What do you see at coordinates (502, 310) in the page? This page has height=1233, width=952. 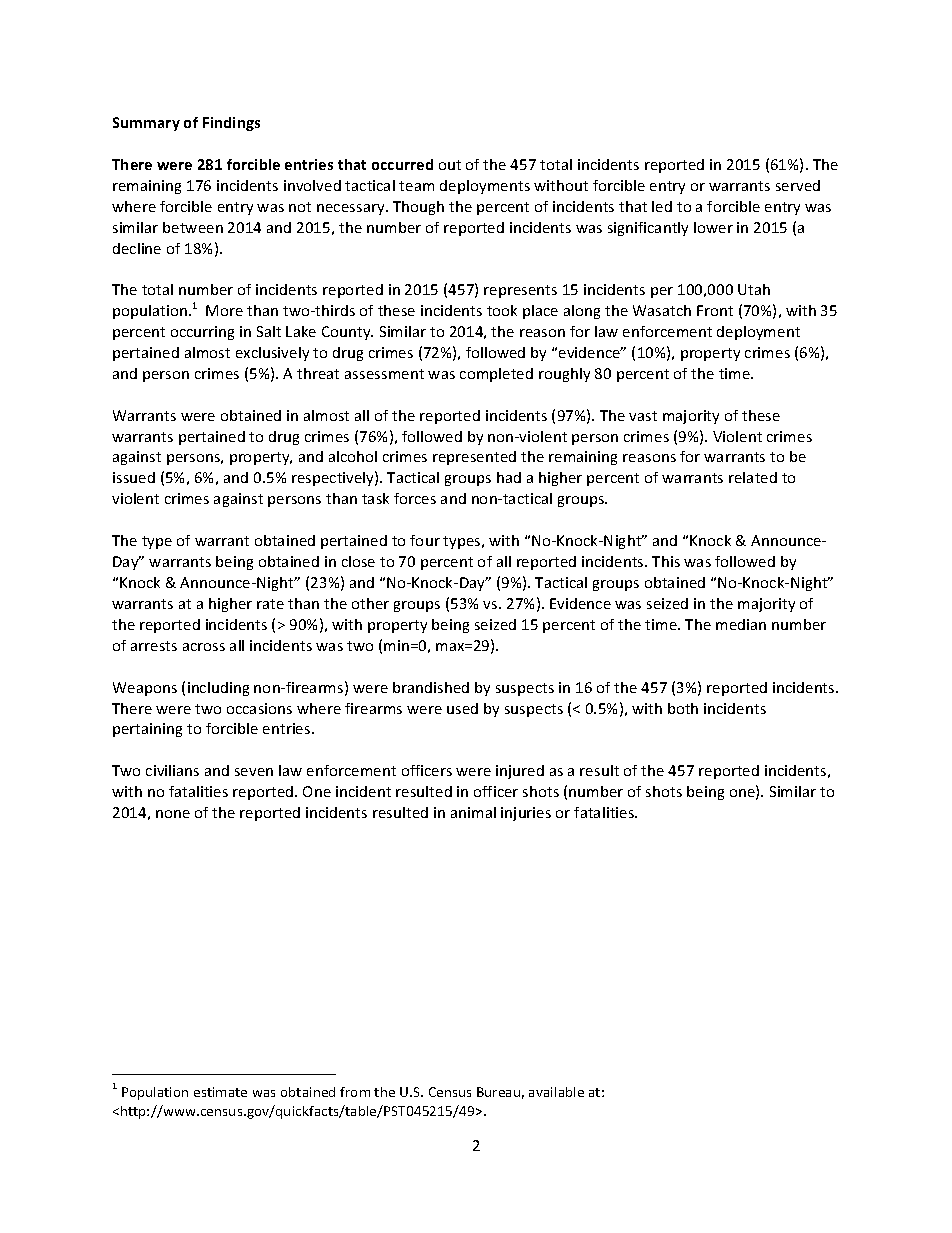 I see `took` at bounding box center [502, 310].
